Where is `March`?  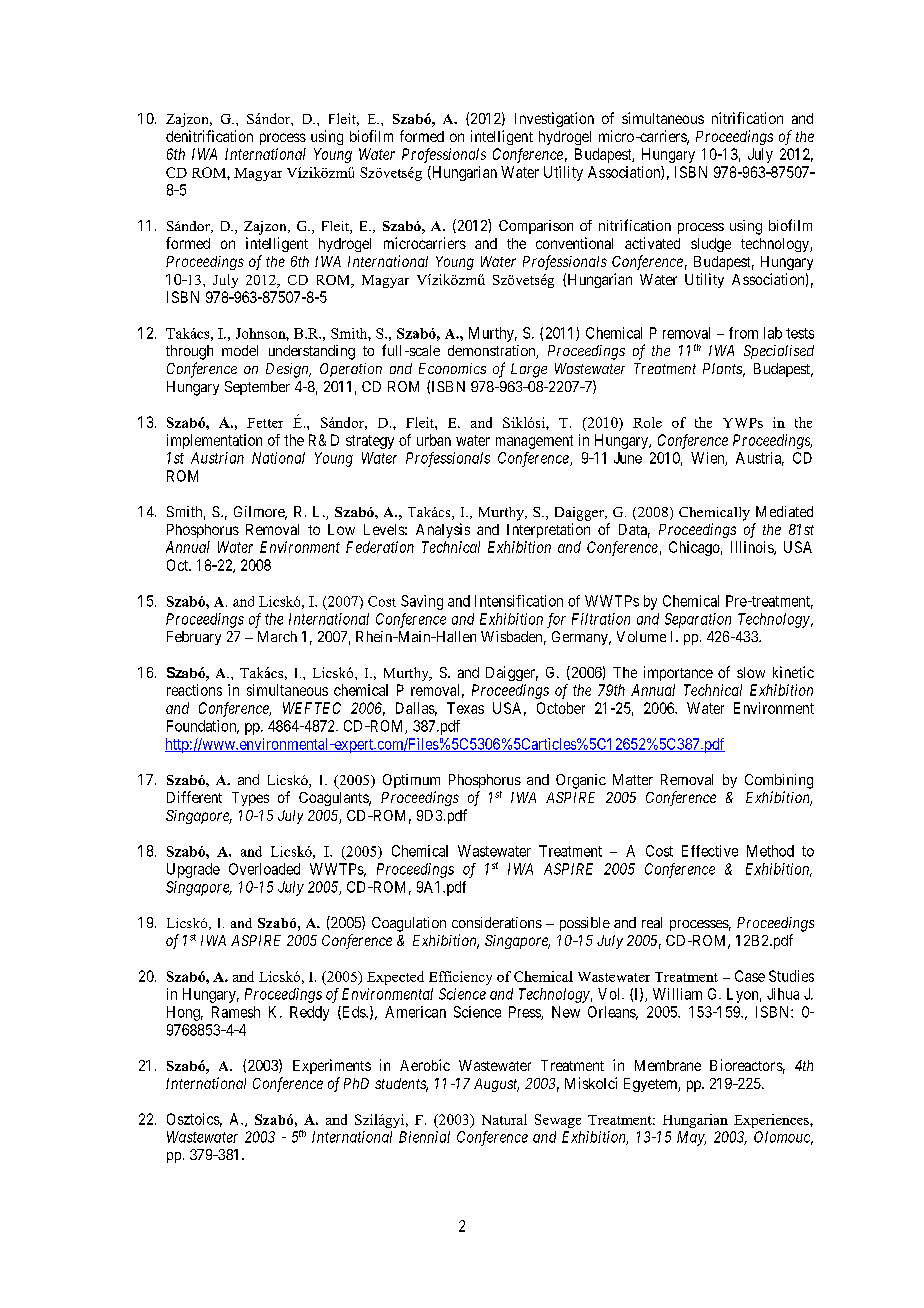 March is located at coordinates (277, 636).
